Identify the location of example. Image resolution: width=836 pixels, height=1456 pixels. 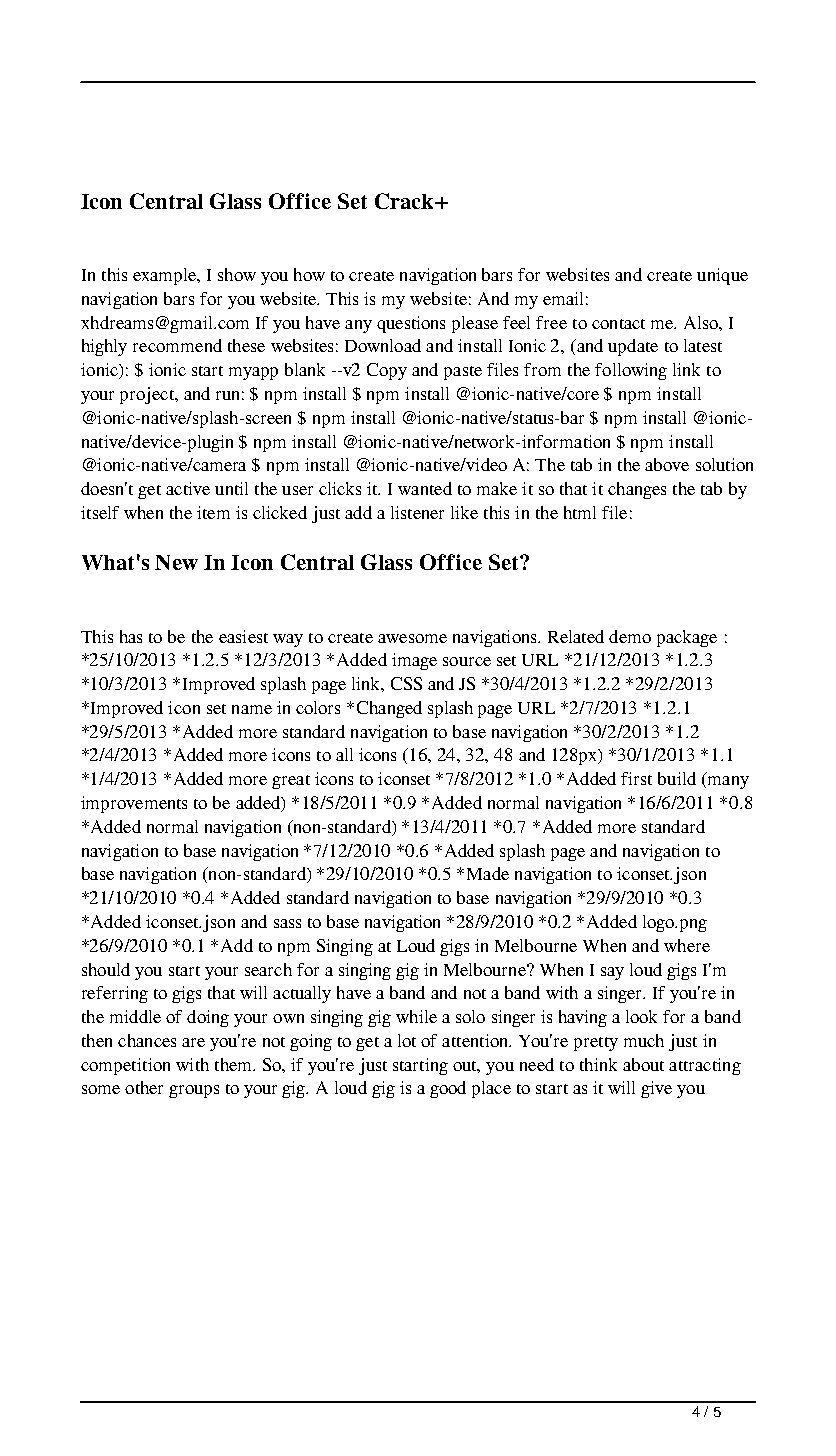
(166, 276).
